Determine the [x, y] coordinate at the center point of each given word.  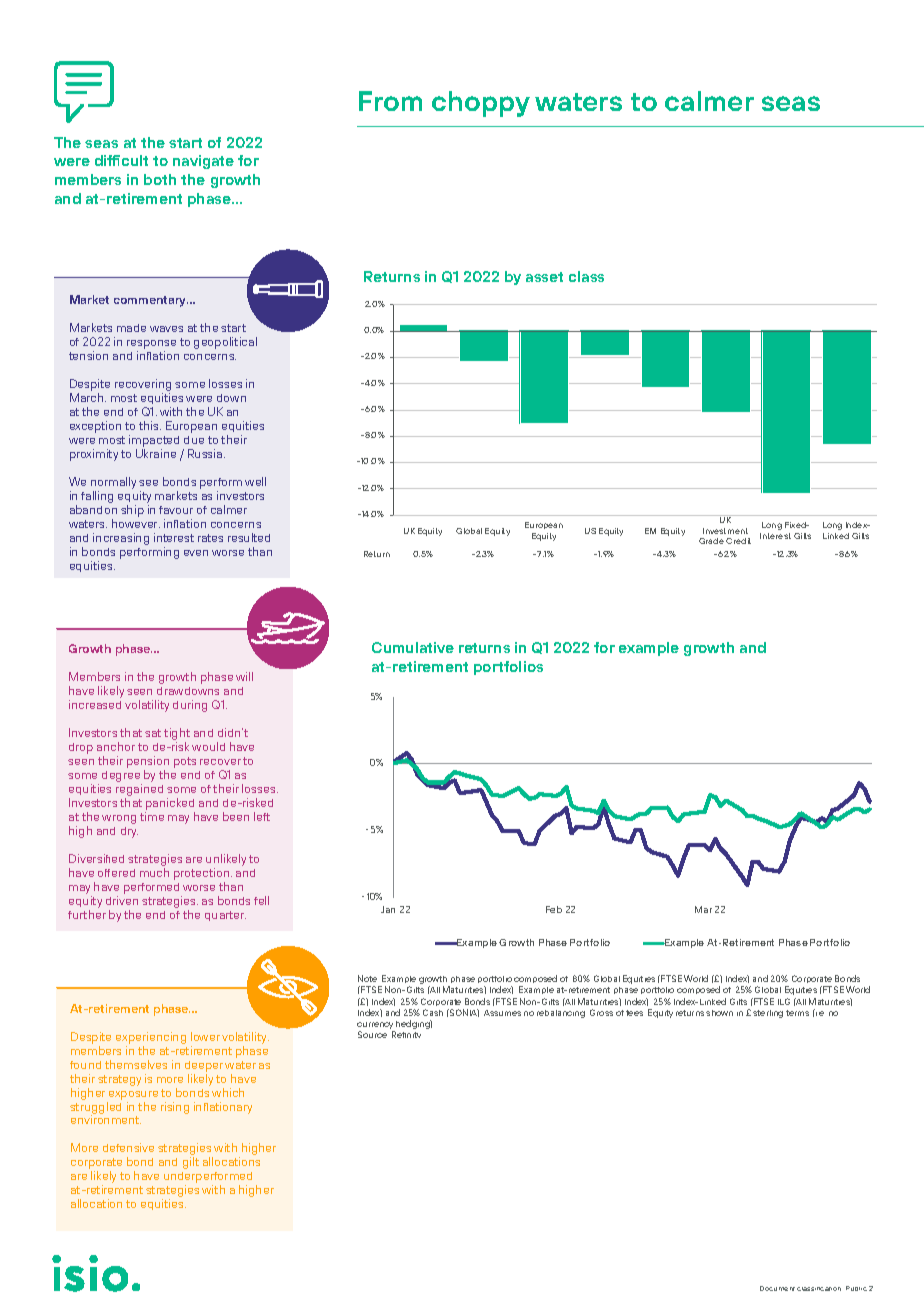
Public [856, 1288]
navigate [203, 162]
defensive [128, 1147]
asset [544, 277]
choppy [481, 104]
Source [372, 1034]
